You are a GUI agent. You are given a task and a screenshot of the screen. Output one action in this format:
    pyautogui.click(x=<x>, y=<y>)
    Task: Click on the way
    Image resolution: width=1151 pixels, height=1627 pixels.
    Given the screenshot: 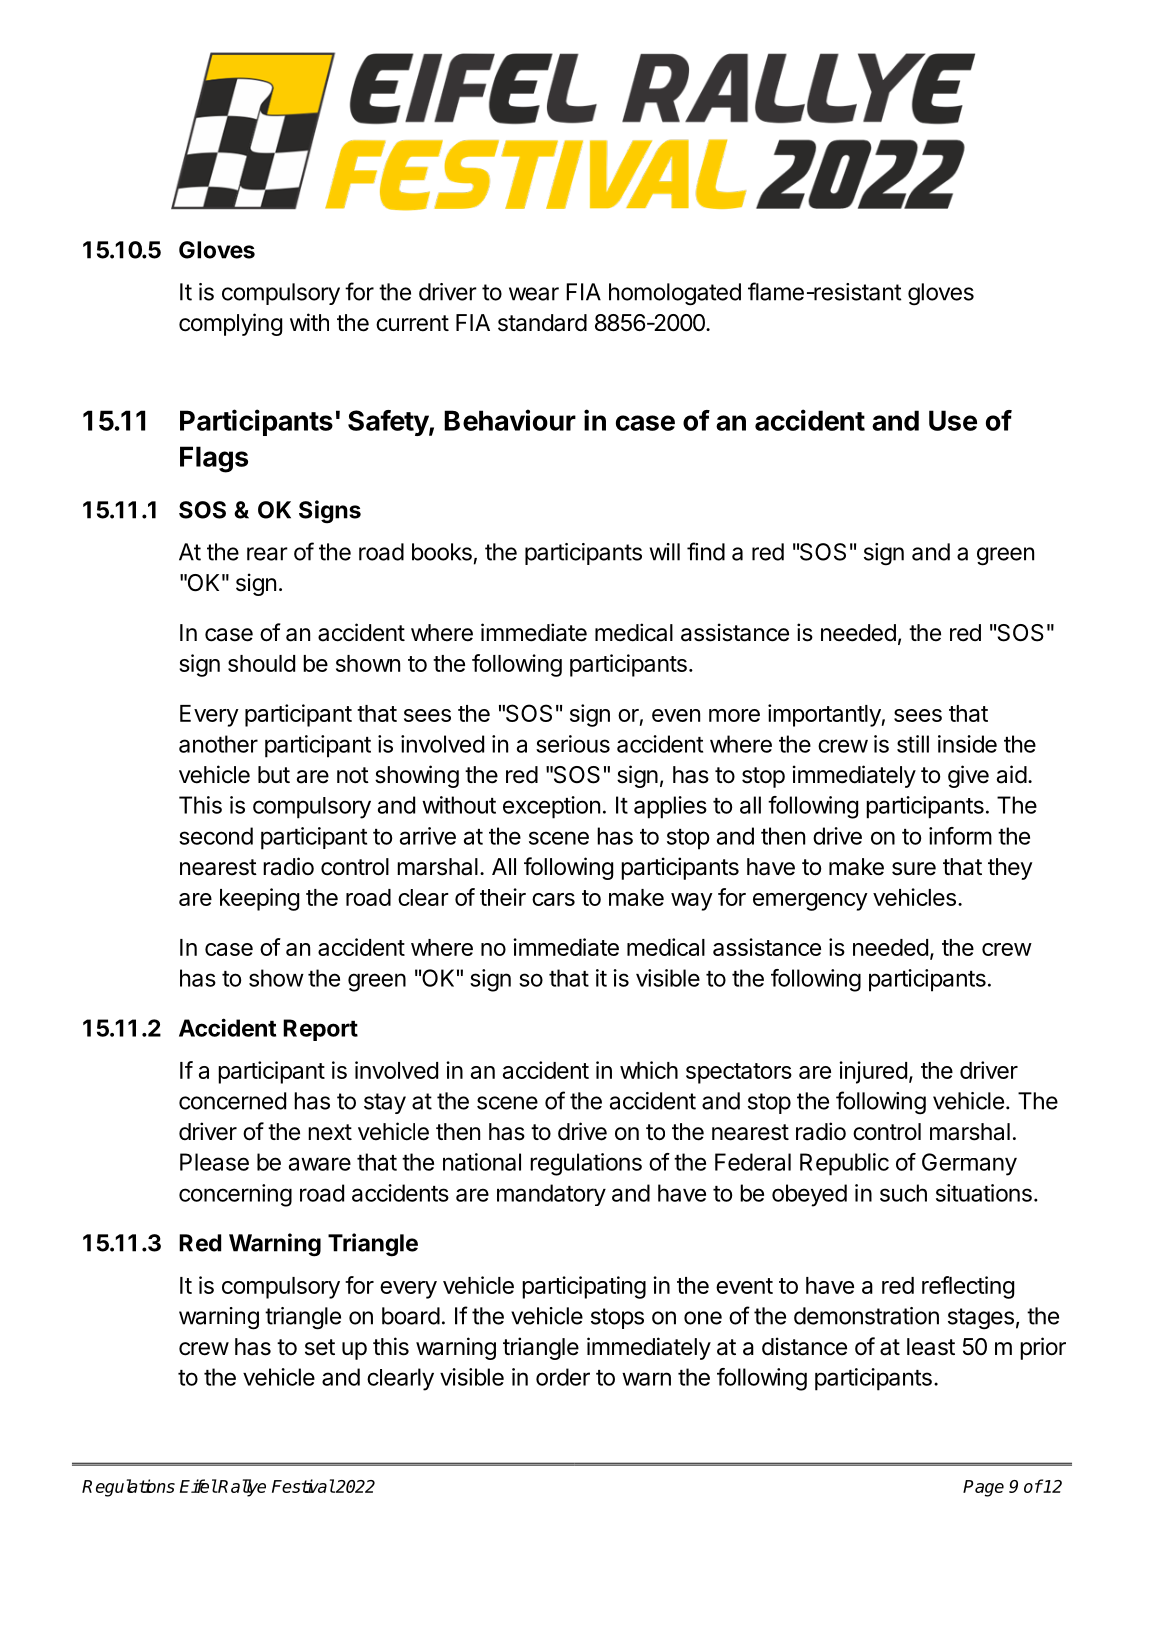 What is the action you would take?
    pyautogui.click(x=692, y=902)
